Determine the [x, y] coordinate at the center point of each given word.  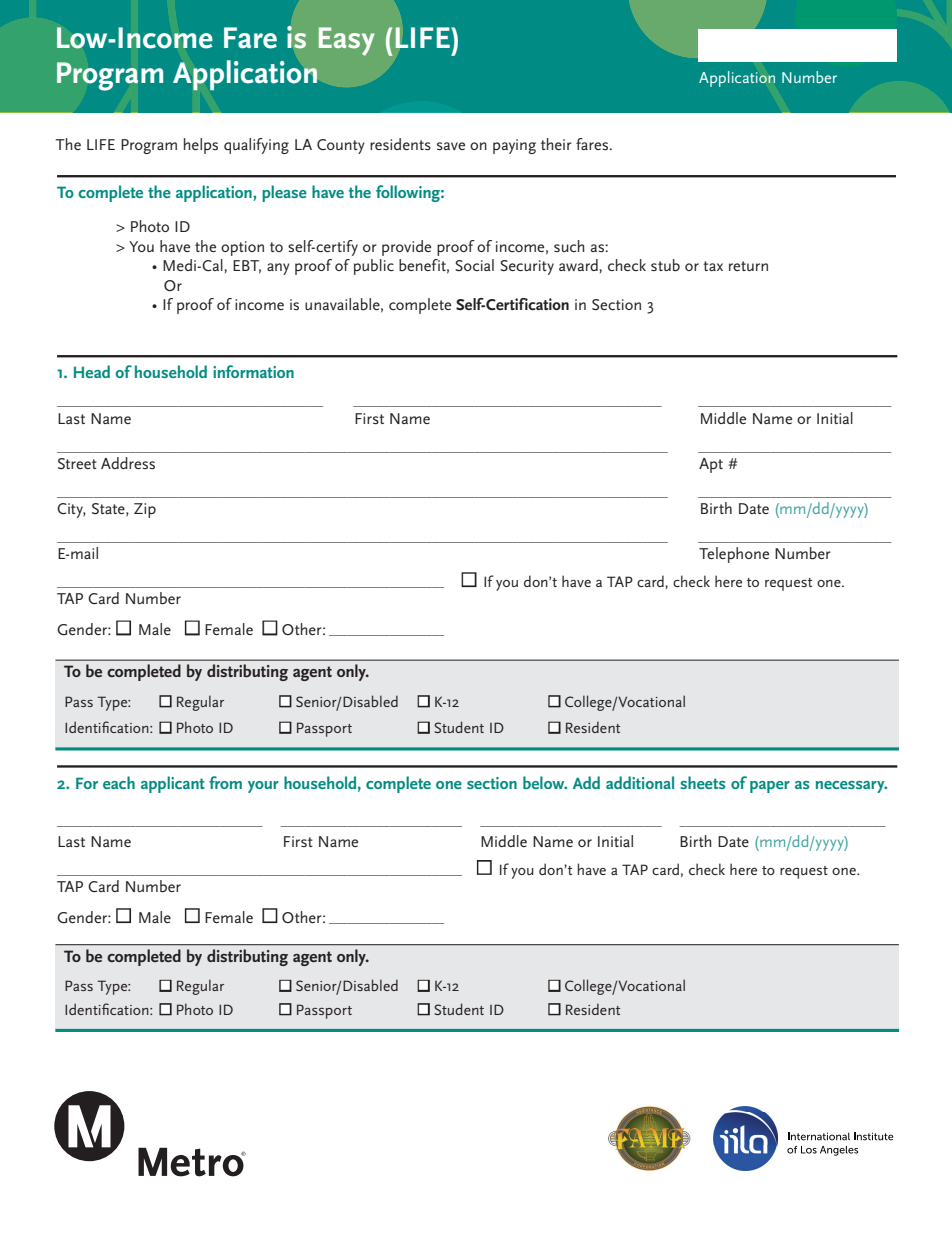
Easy [346, 41]
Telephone [734, 555]
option [242, 248]
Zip [145, 510]
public [374, 267]
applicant [173, 784]
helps [201, 146]
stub [665, 265]
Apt [711, 465]
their [556, 144]
